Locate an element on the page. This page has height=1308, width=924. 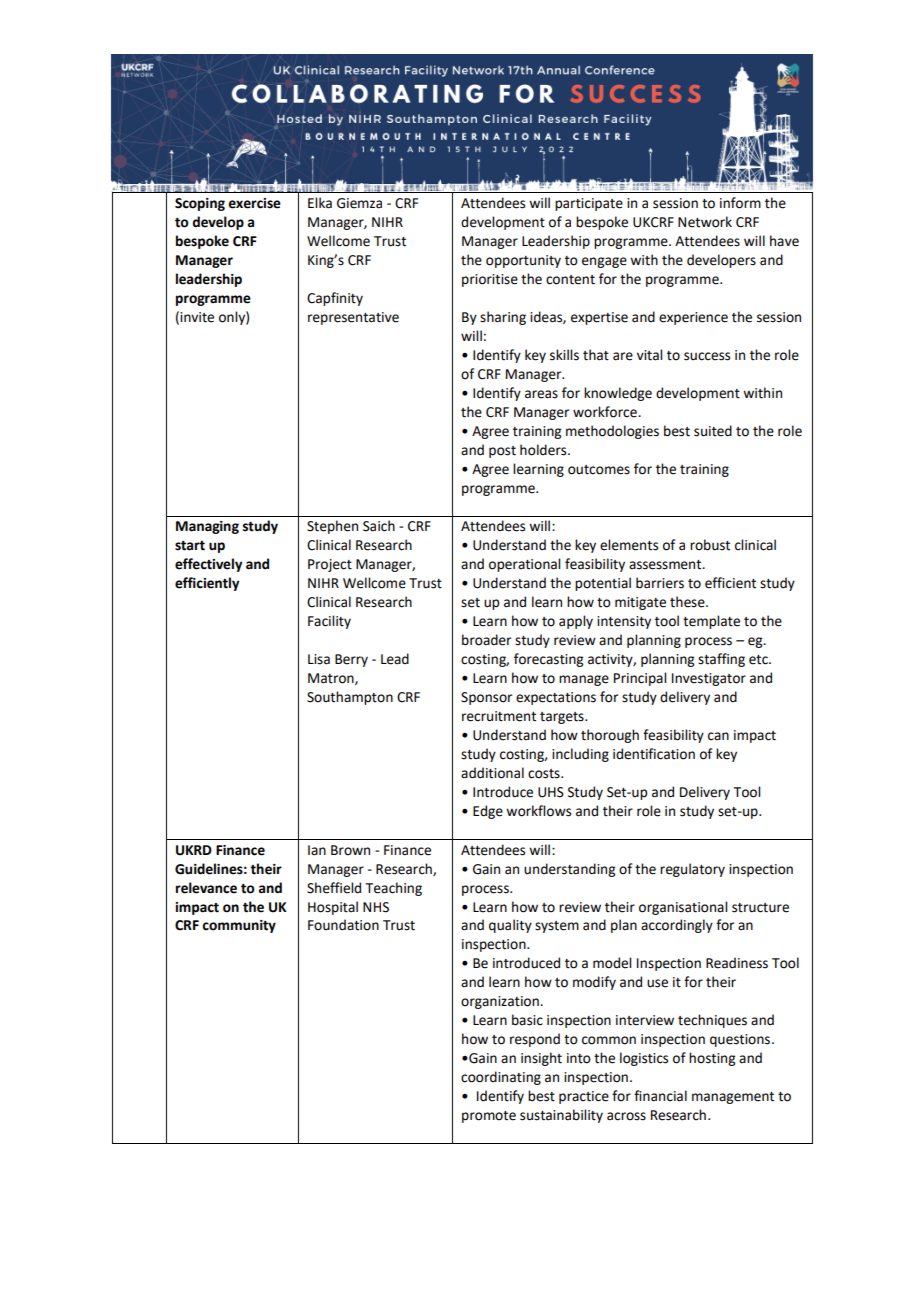
Ian is located at coordinates (317, 850).
